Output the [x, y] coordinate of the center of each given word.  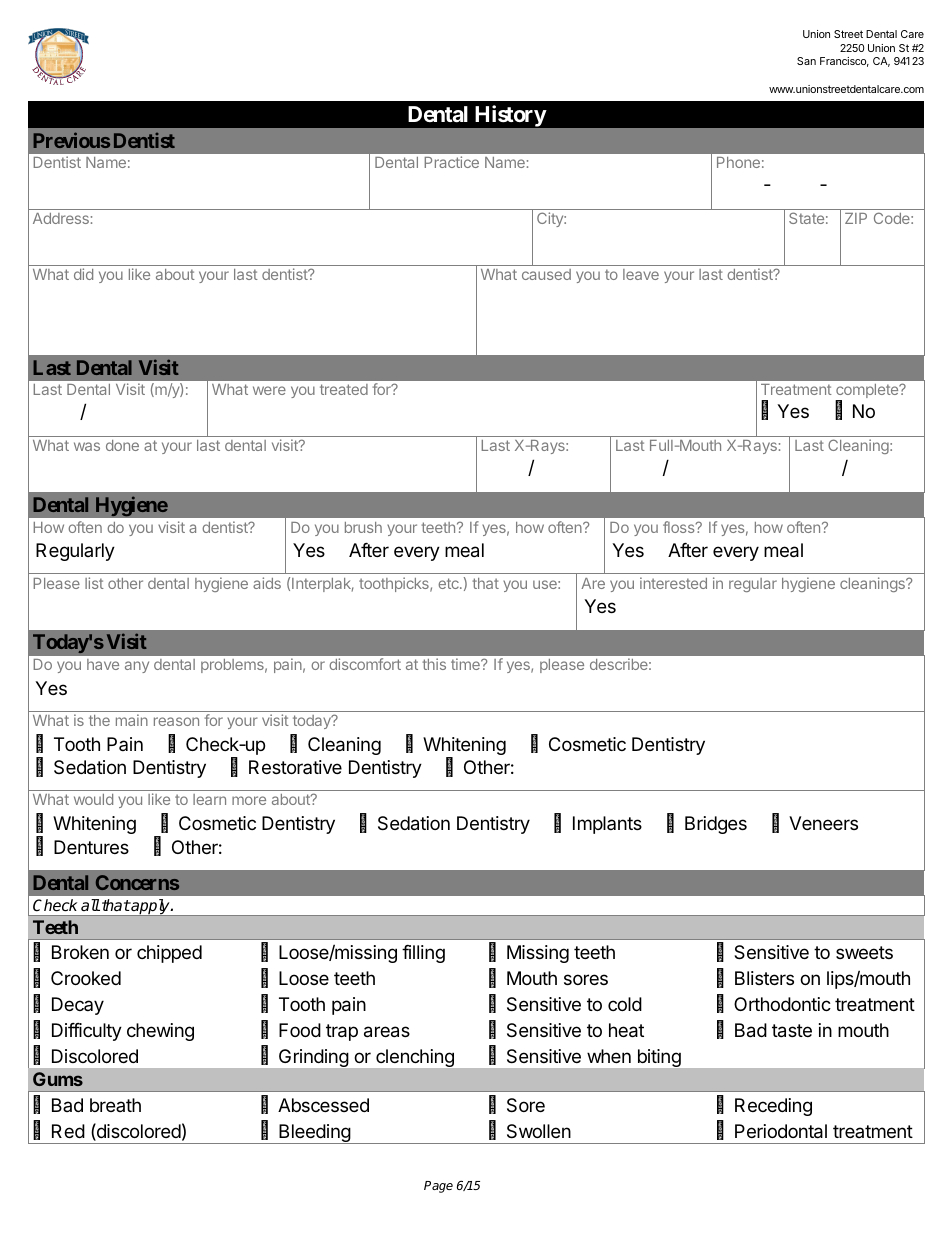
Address [61, 218]
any [137, 667]
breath [115, 1105]
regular [753, 585]
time [466, 664]
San [806, 61]
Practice [451, 162]
